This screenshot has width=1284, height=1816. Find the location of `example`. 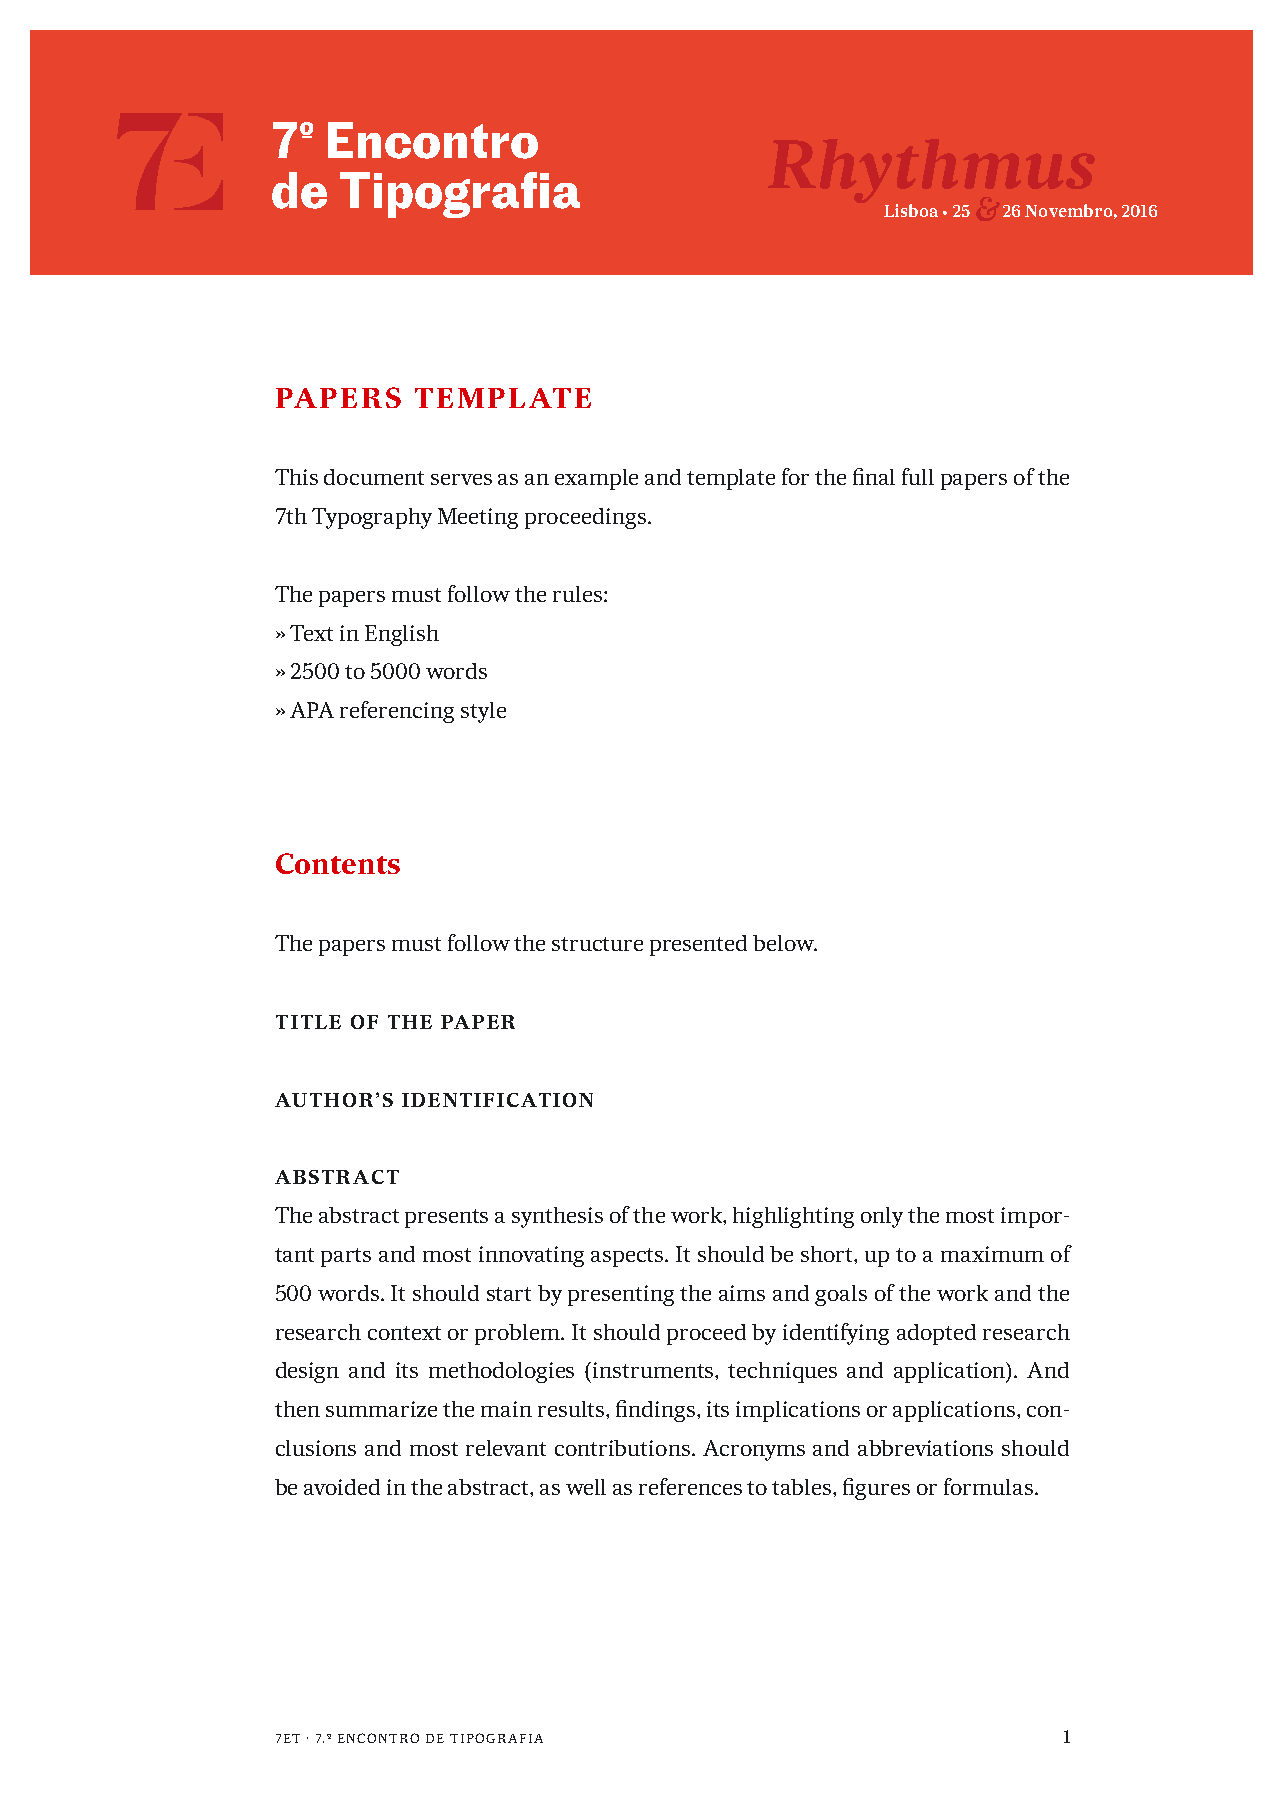

example is located at coordinates (596, 479).
